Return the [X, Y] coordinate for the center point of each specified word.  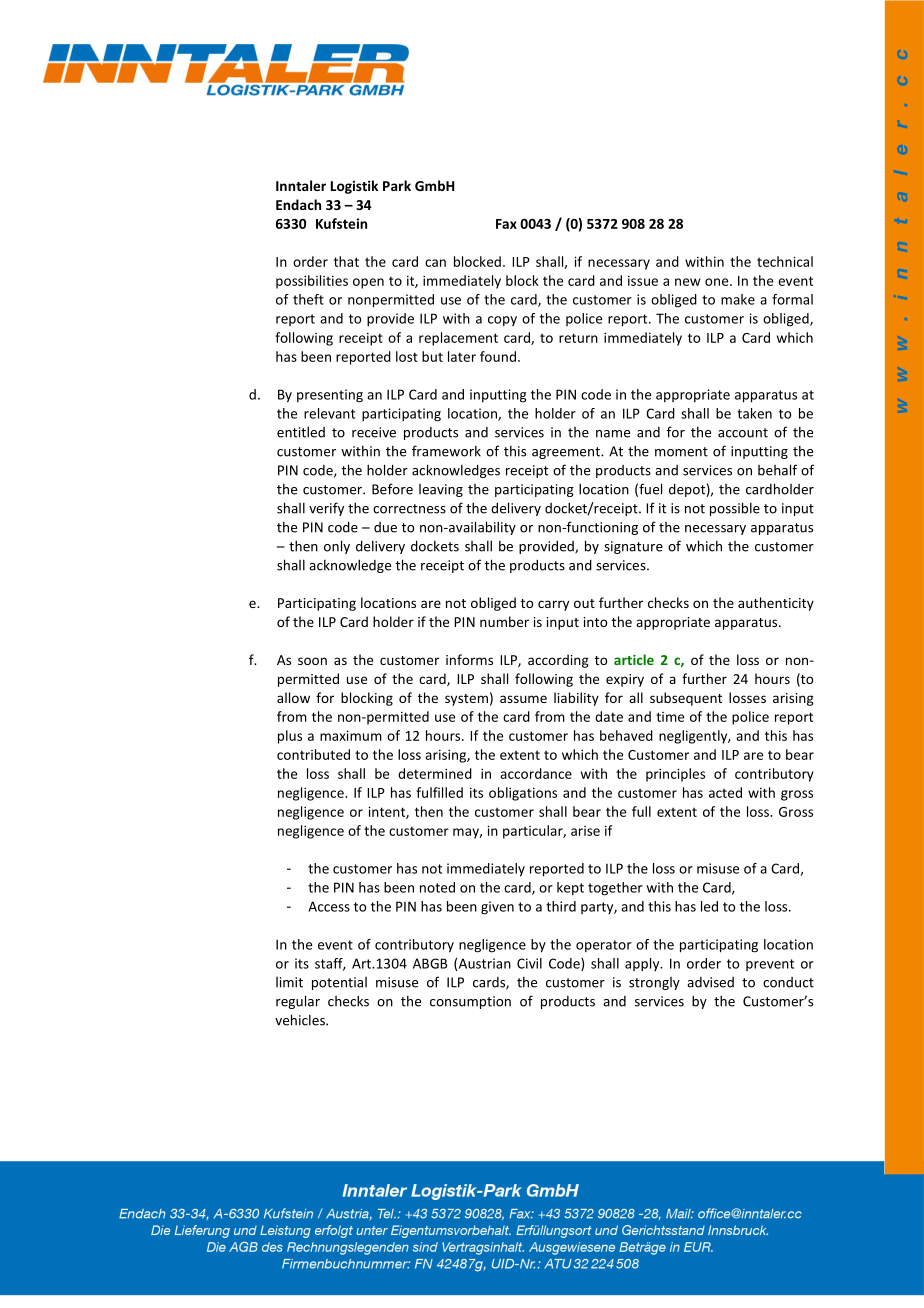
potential [339, 983]
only [337, 547]
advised [710, 982]
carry [553, 605]
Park [397, 185]
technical [785, 261]
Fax [506, 224]
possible [735, 509]
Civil [529, 963]
